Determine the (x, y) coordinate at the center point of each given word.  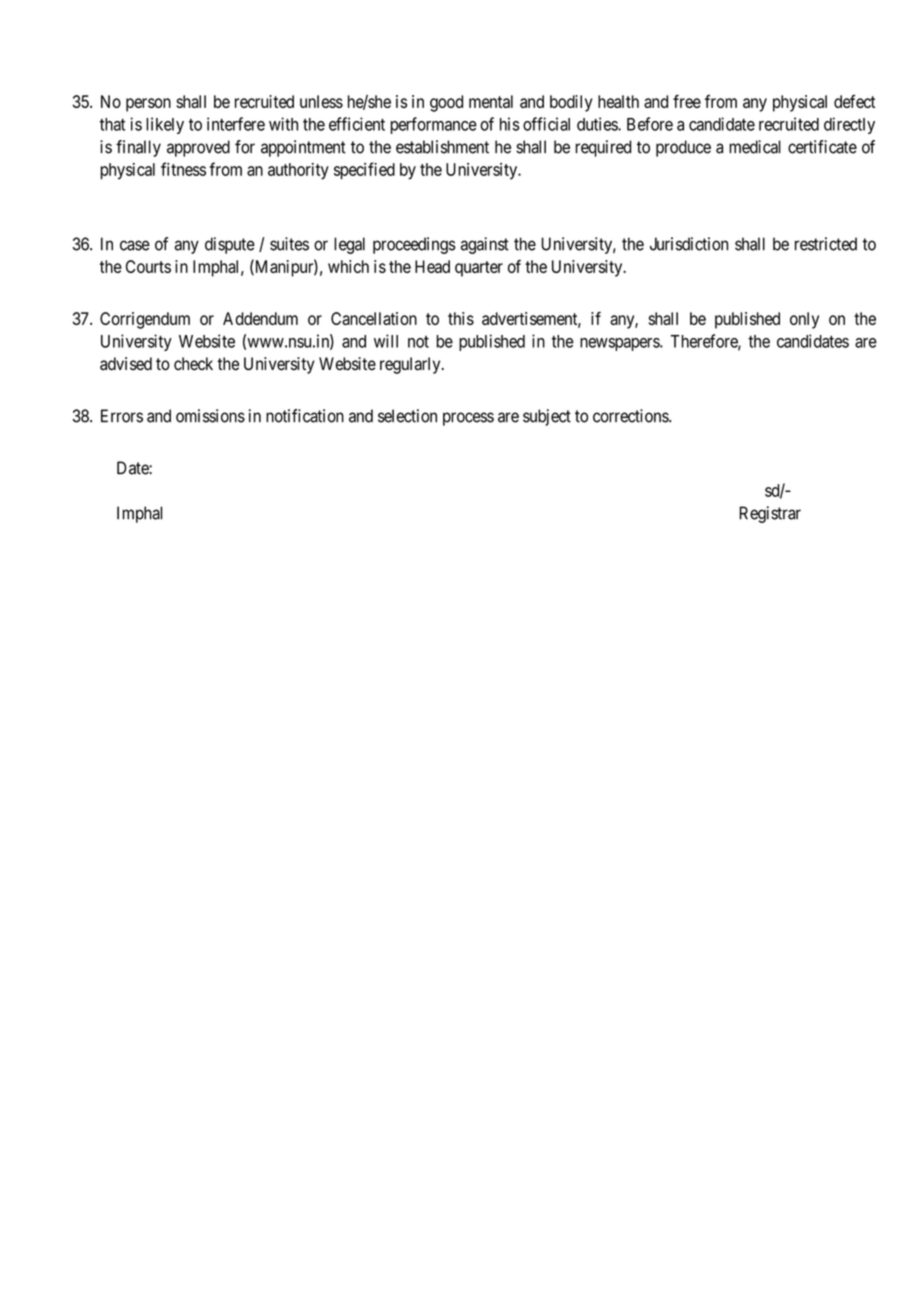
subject (547, 417)
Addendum (260, 318)
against (485, 245)
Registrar (770, 514)
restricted (826, 244)
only (804, 320)
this (461, 318)
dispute (230, 245)
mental (491, 101)
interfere (236, 124)
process (468, 419)
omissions (210, 416)
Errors (122, 416)
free (687, 101)
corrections (631, 416)
